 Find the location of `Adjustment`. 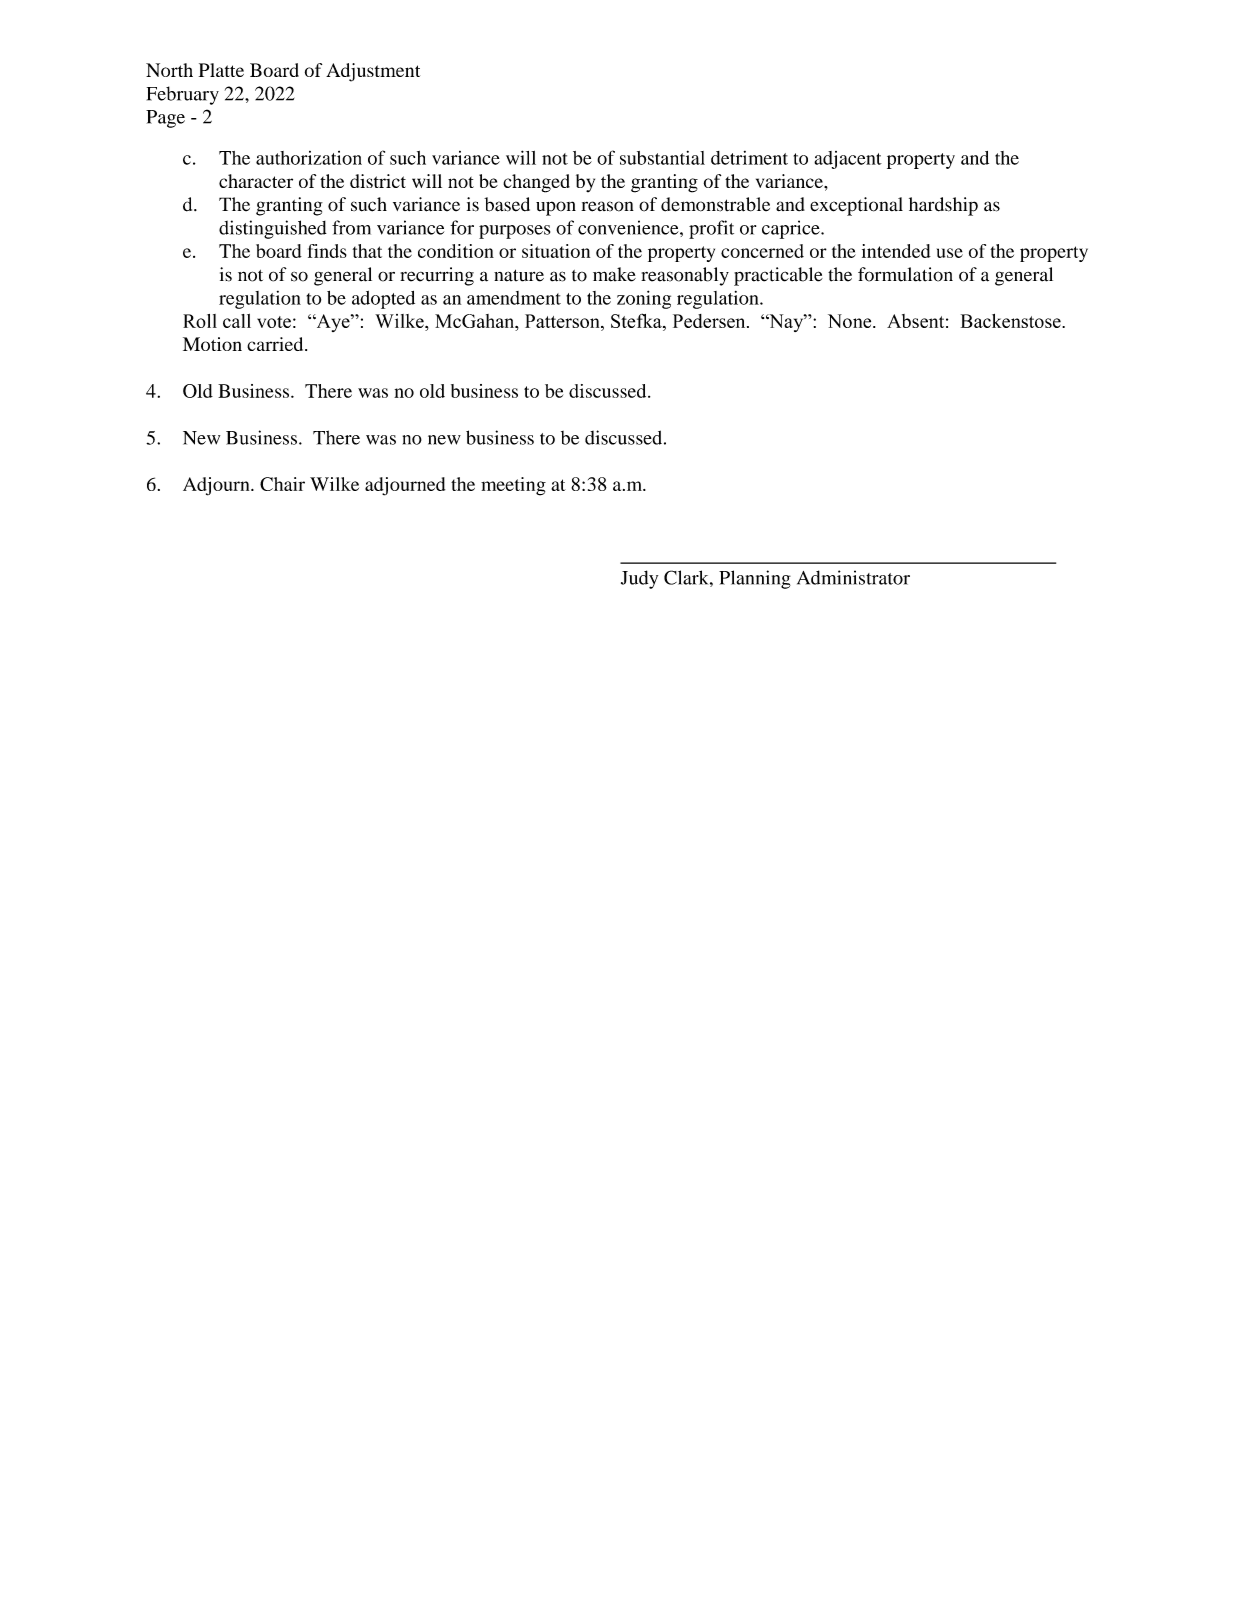

Adjustment is located at coordinates (373, 72).
